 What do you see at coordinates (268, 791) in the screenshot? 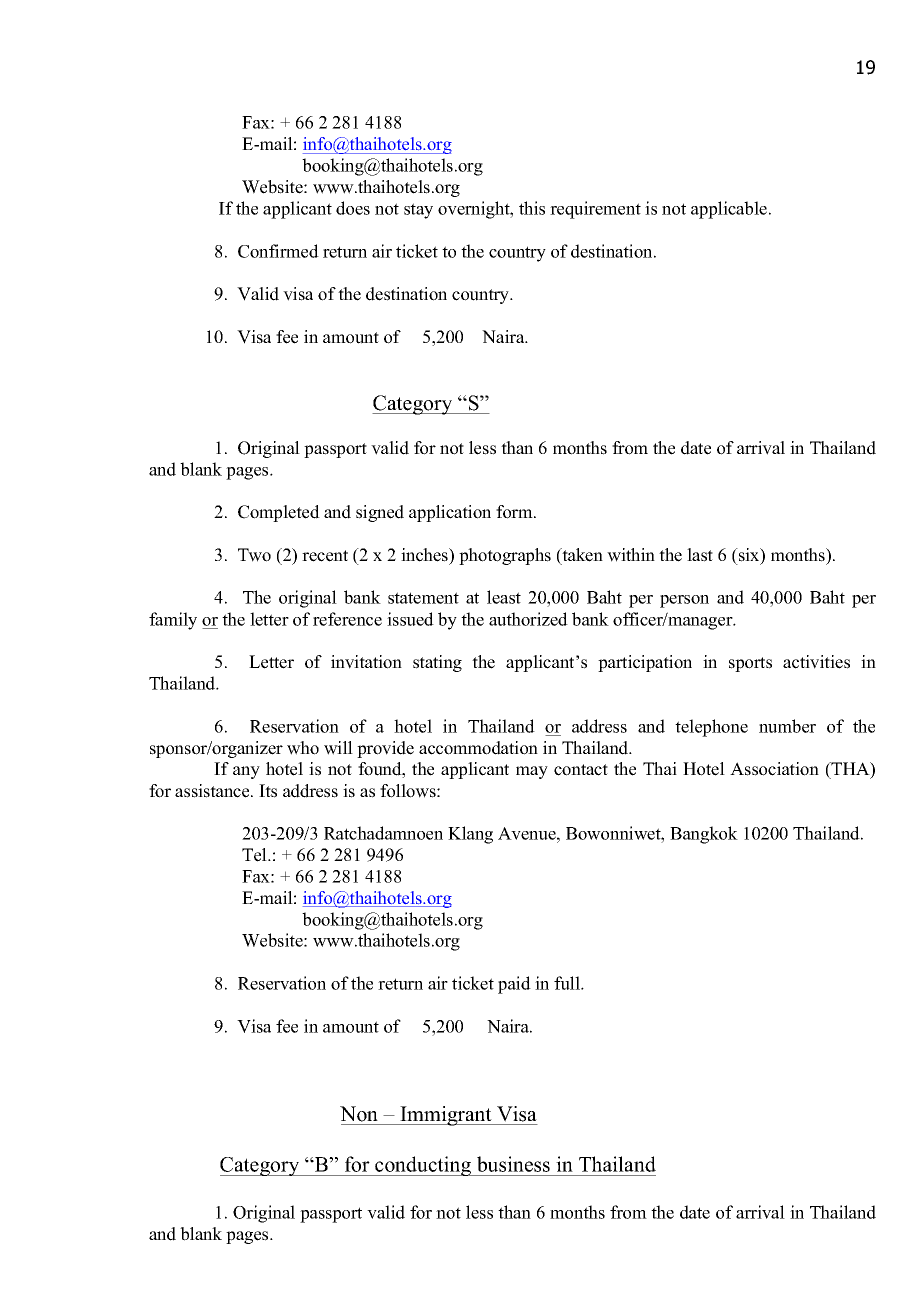
I see `Its` at bounding box center [268, 791].
